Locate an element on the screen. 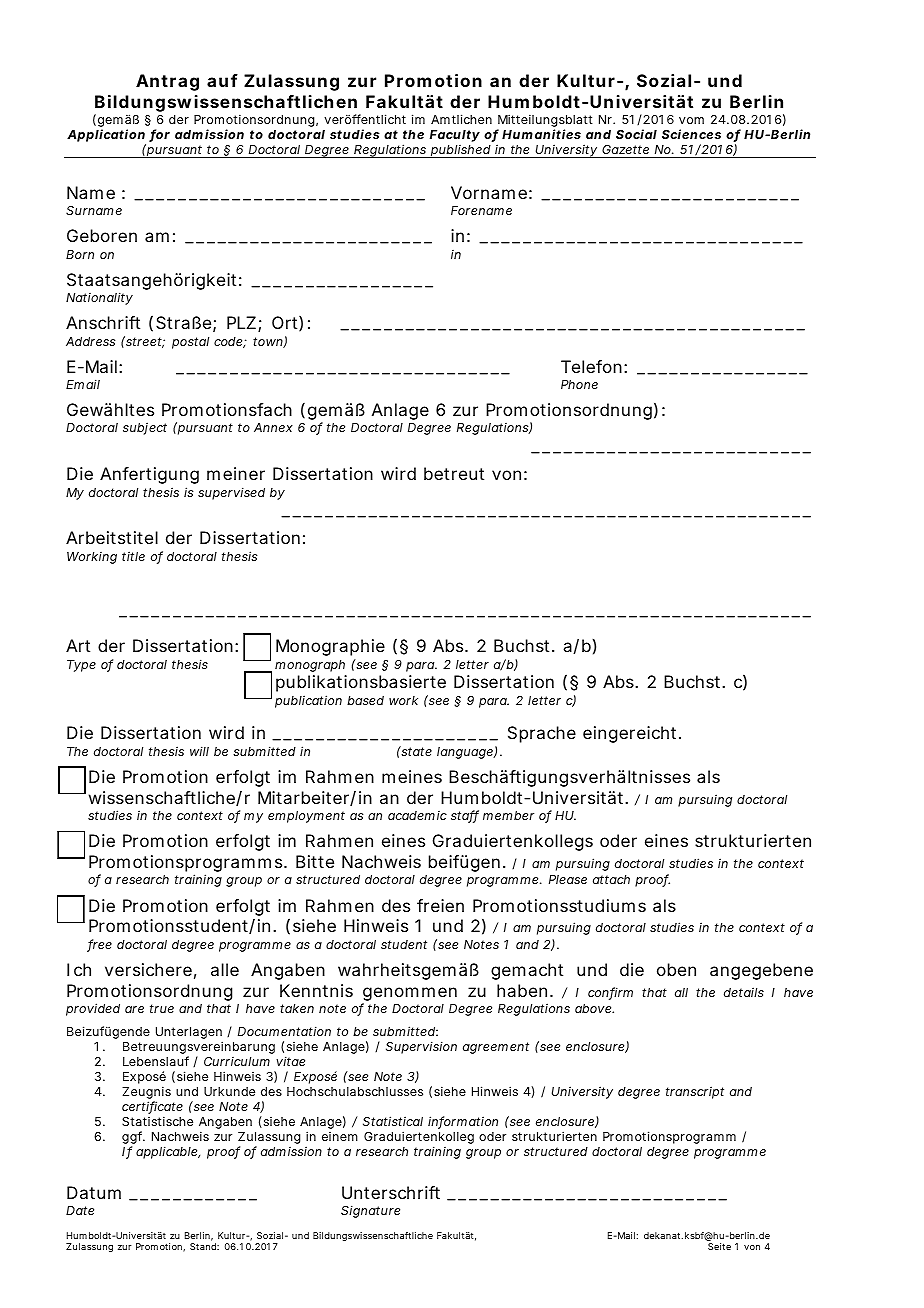 This screenshot has height=1308, width=924. Faculty is located at coordinates (455, 136).
